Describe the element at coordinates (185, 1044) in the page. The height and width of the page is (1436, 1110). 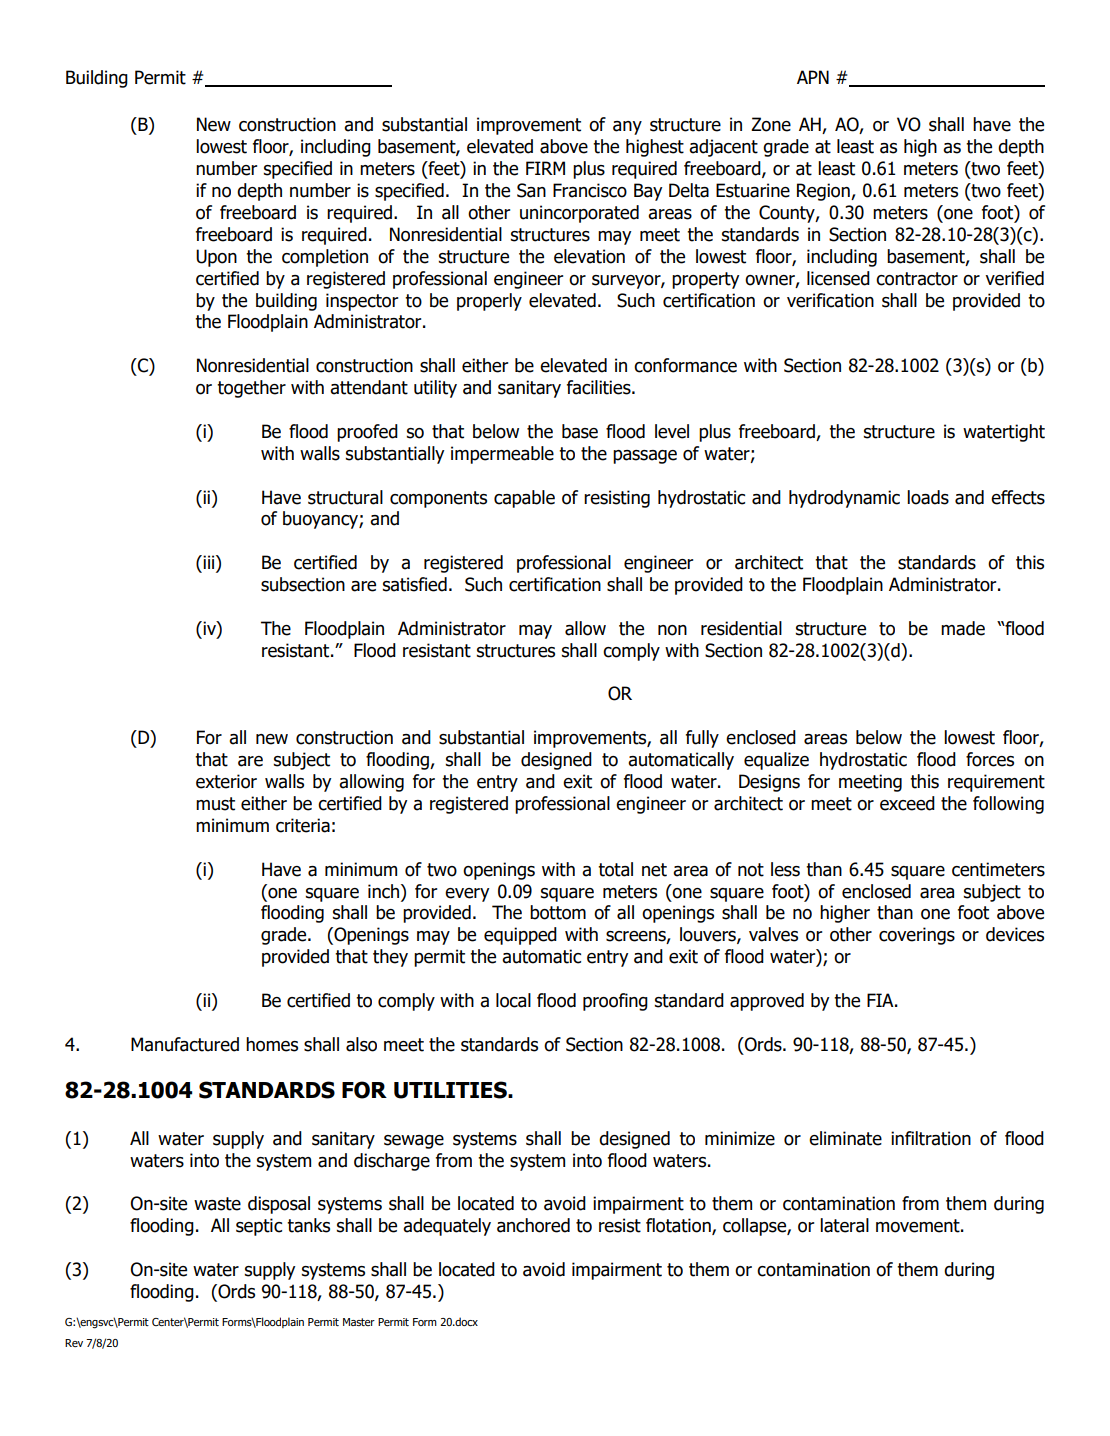
I see `Manufactured` at that location.
